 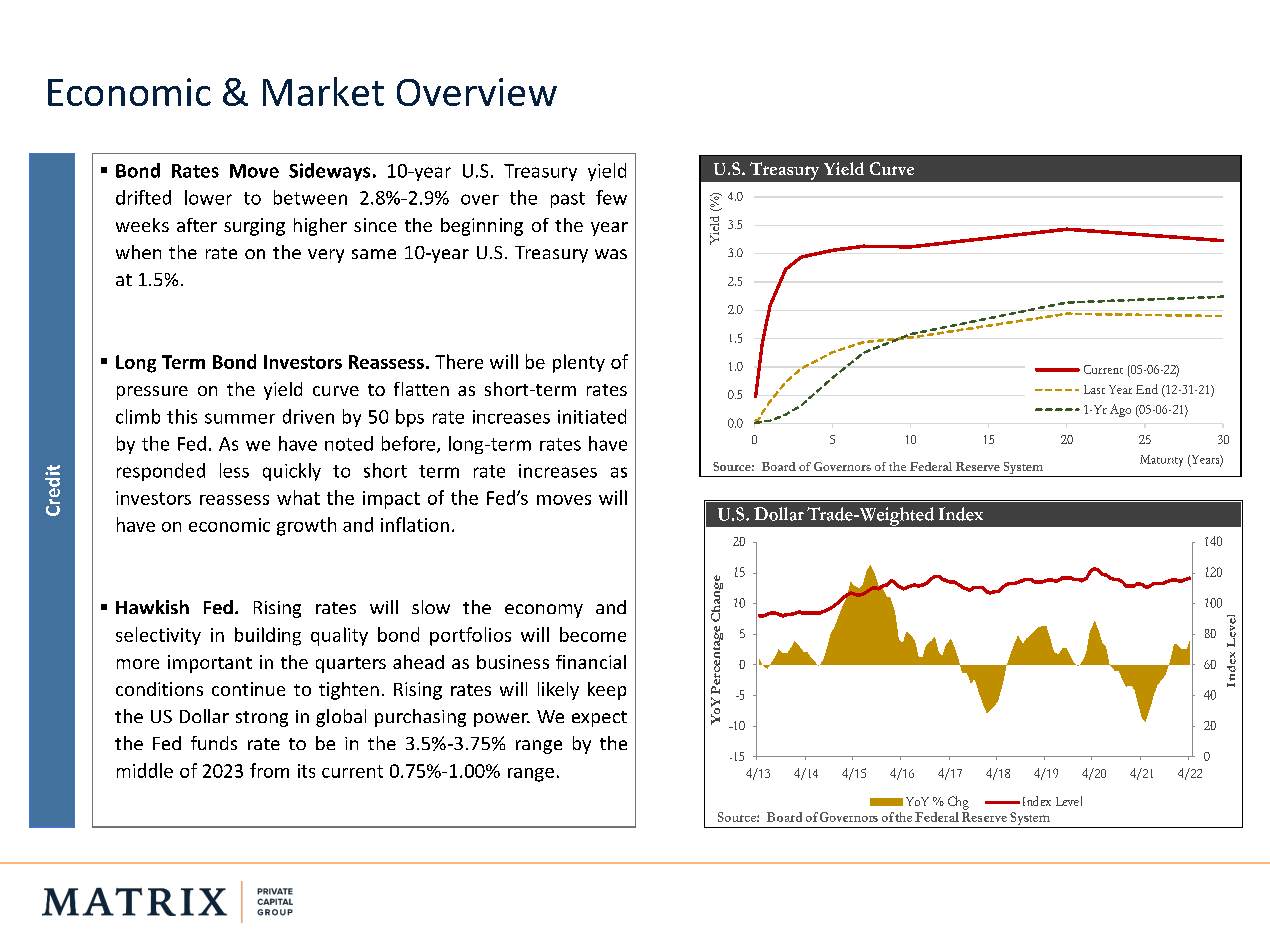 What do you see at coordinates (1094, 389) in the screenshot?
I see `Last` at bounding box center [1094, 389].
